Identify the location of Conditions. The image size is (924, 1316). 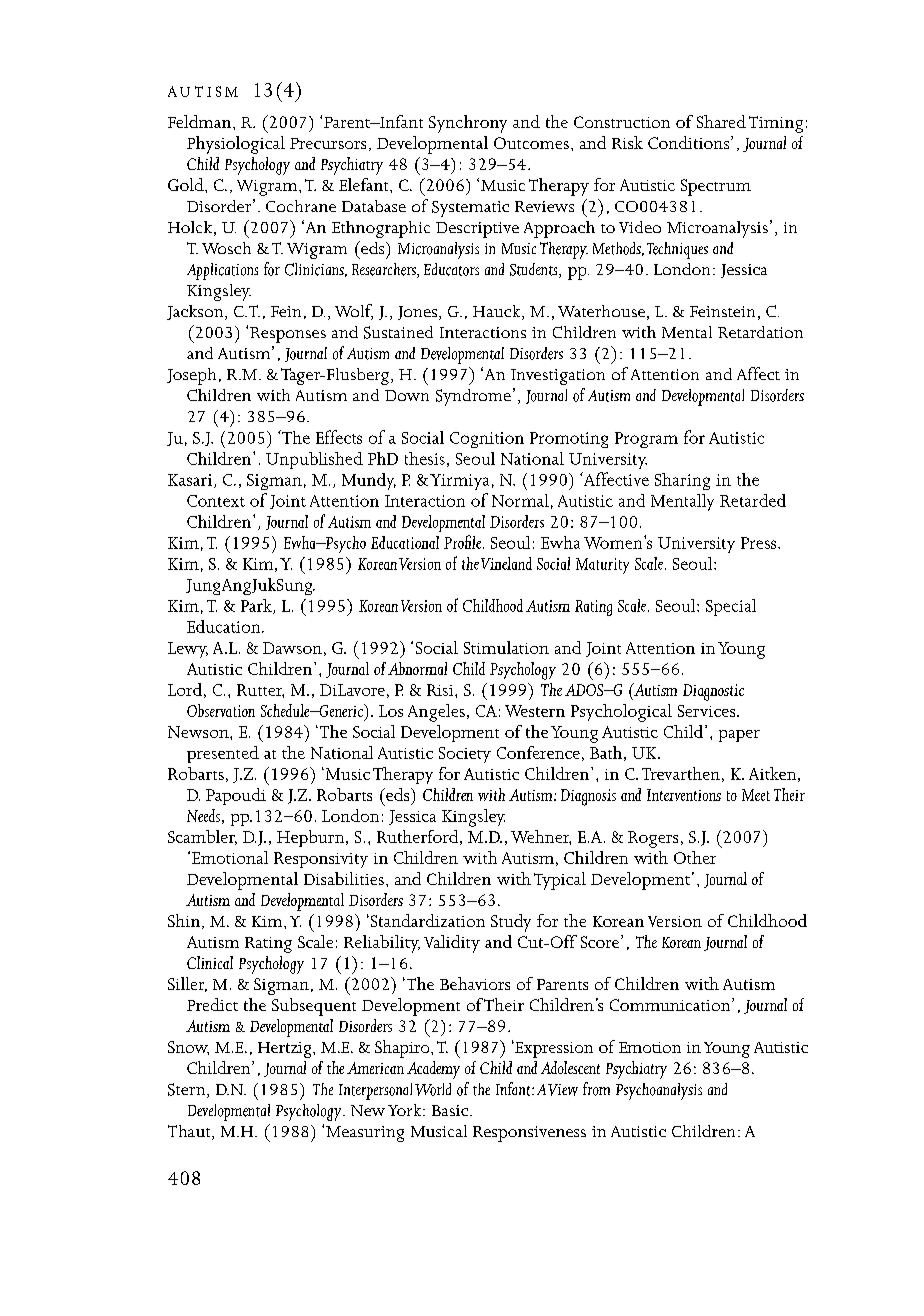
(690, 142).
